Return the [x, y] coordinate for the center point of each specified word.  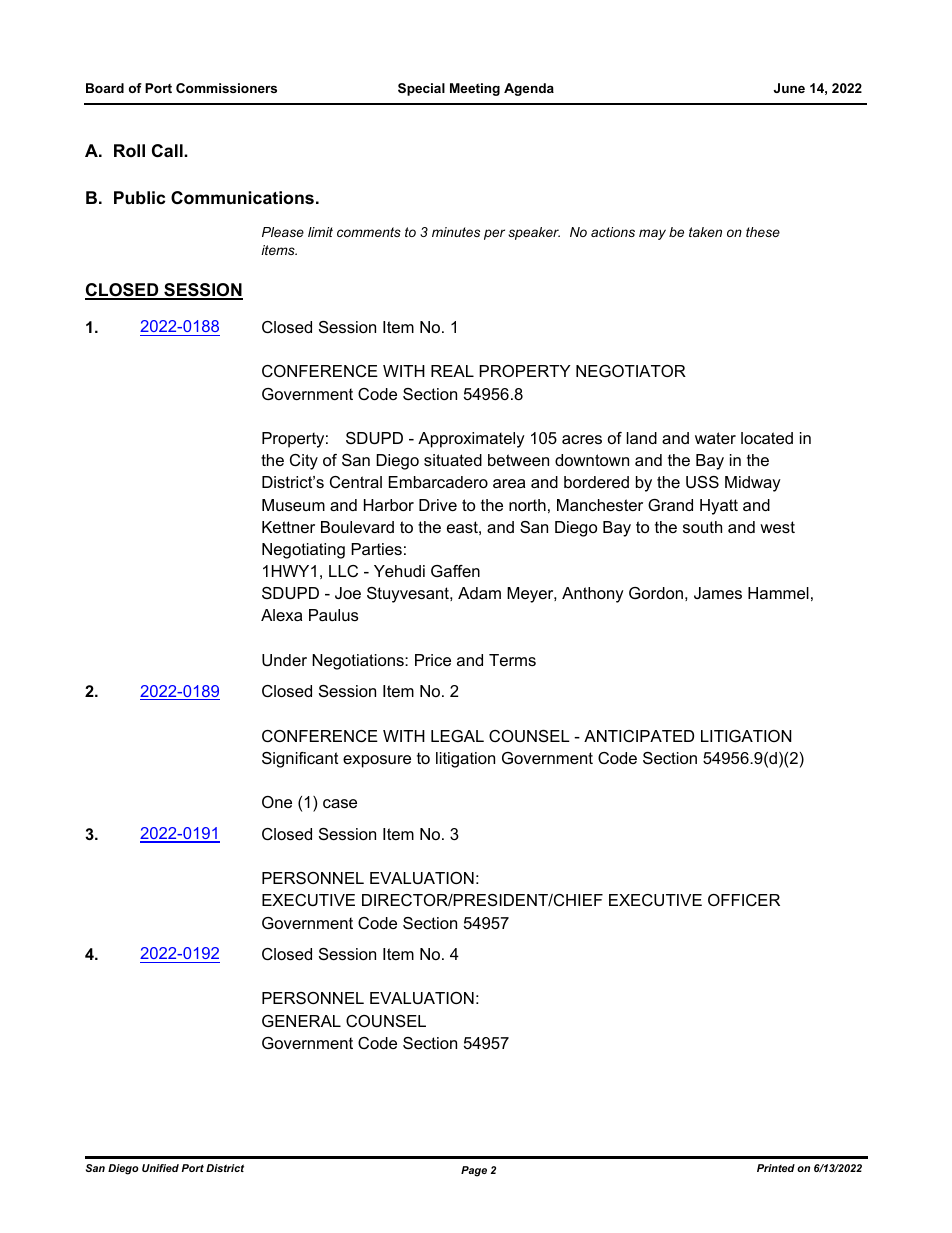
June [789, 88]
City [304, 462]
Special [421, 89]
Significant [300, 760]
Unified [160, 1168]
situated [453, 460]
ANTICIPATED [639, 736]
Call [168, 151]
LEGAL [457, 736]
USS [702, 482]
